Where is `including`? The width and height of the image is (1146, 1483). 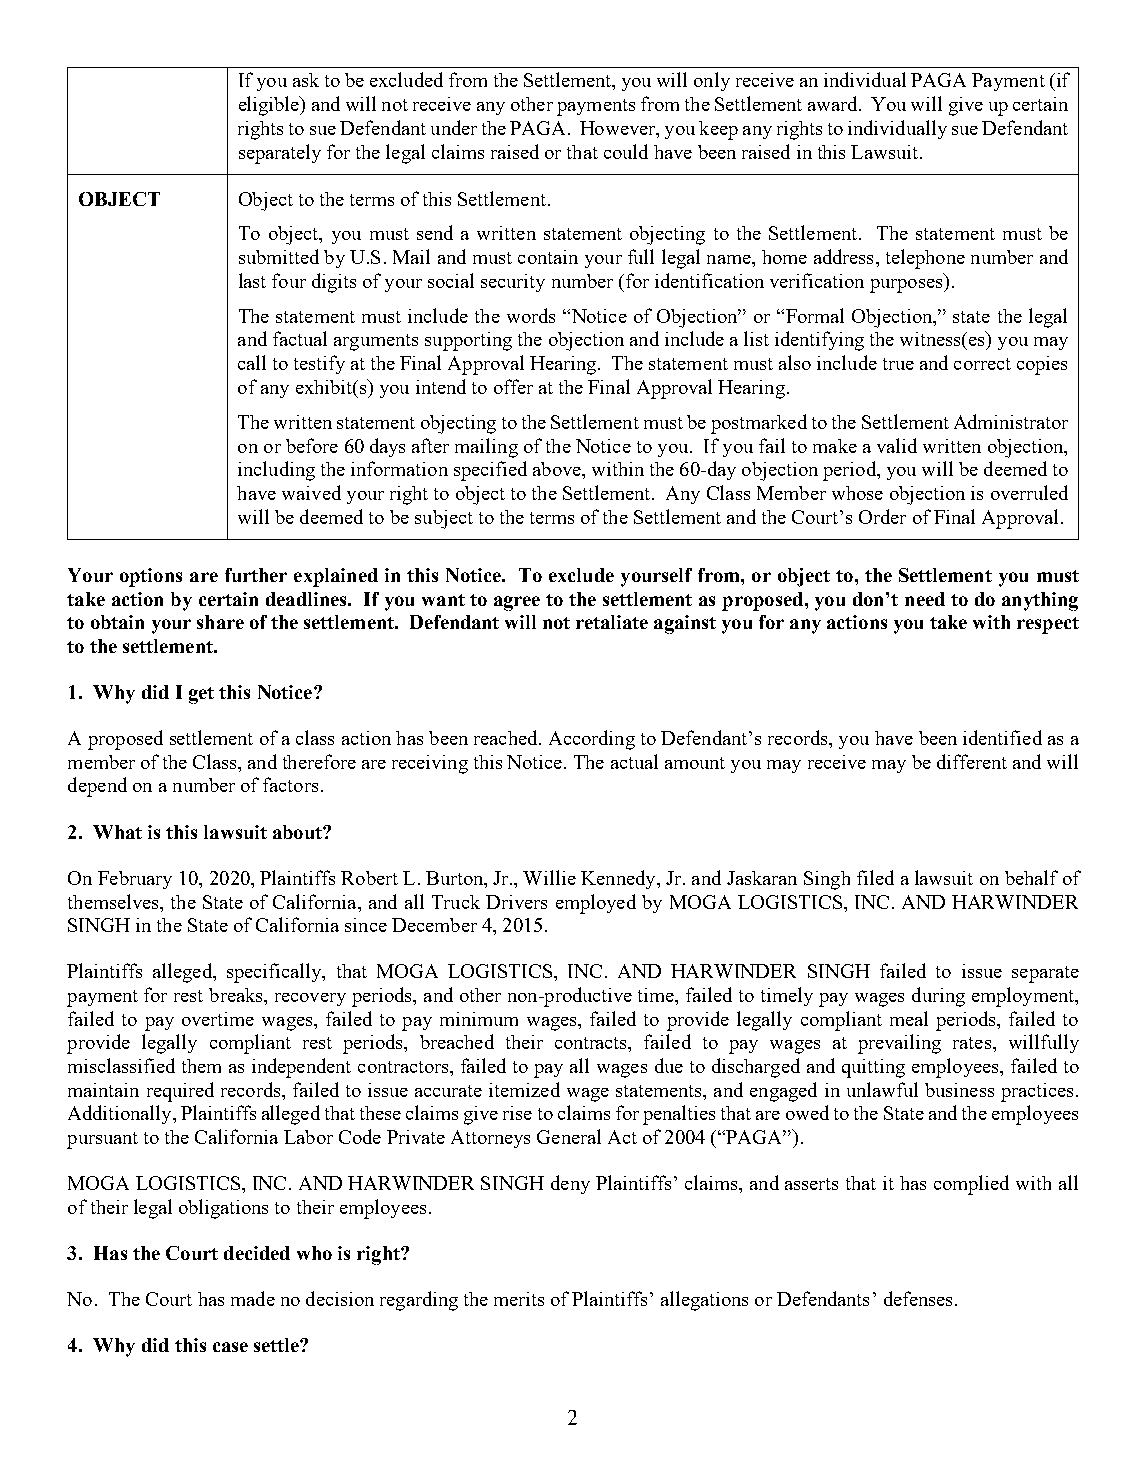
including is located at coordinates (276, 471).
